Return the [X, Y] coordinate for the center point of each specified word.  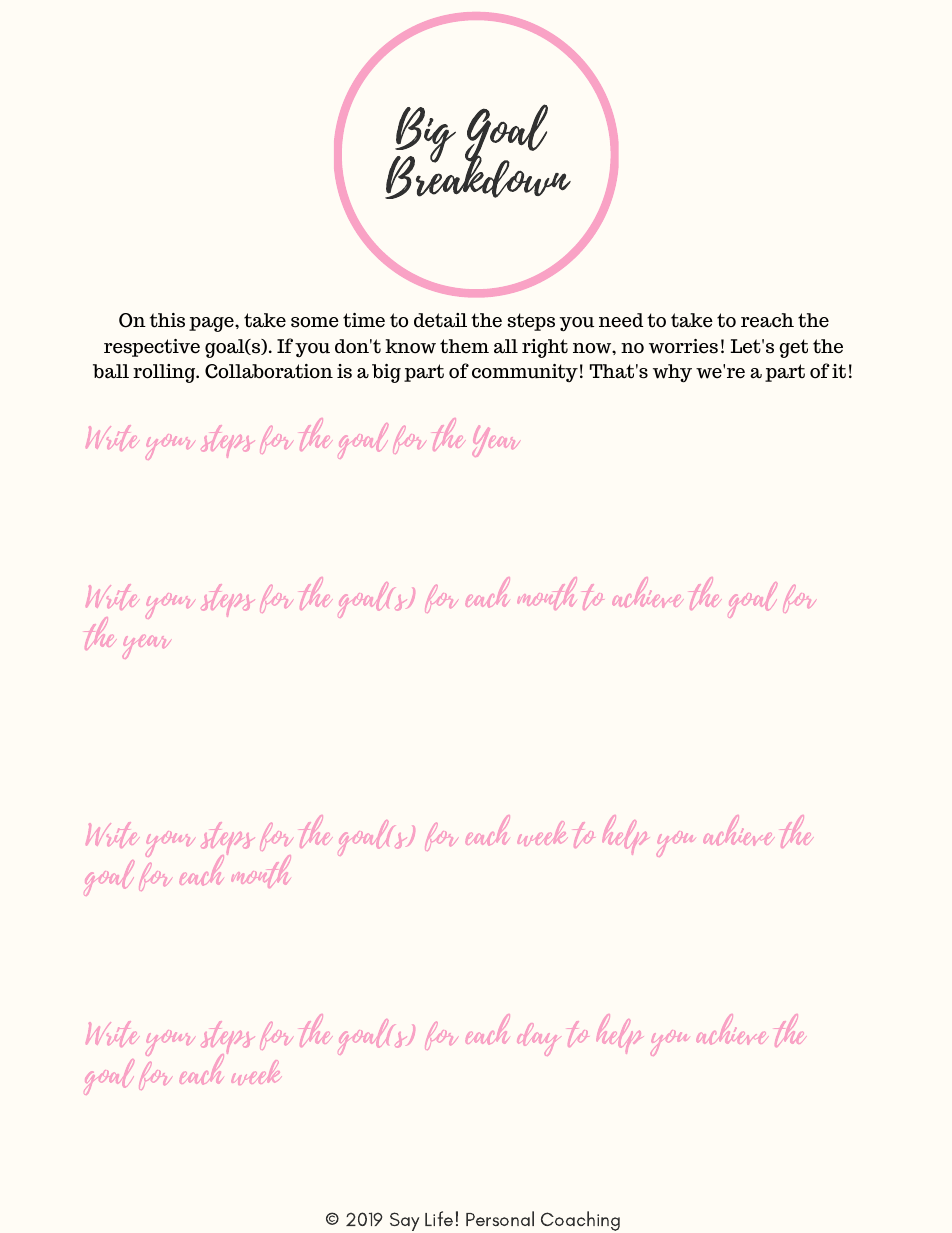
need [621, 320]
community [525, 373]
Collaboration [269, 371]
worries [683, 346]
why [672, 373]
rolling [165, 373]
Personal [500, 1218]
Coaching [580, 1221]
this [167, 320]
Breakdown [478, 175]
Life [439, 1218]
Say [404, 1221]
